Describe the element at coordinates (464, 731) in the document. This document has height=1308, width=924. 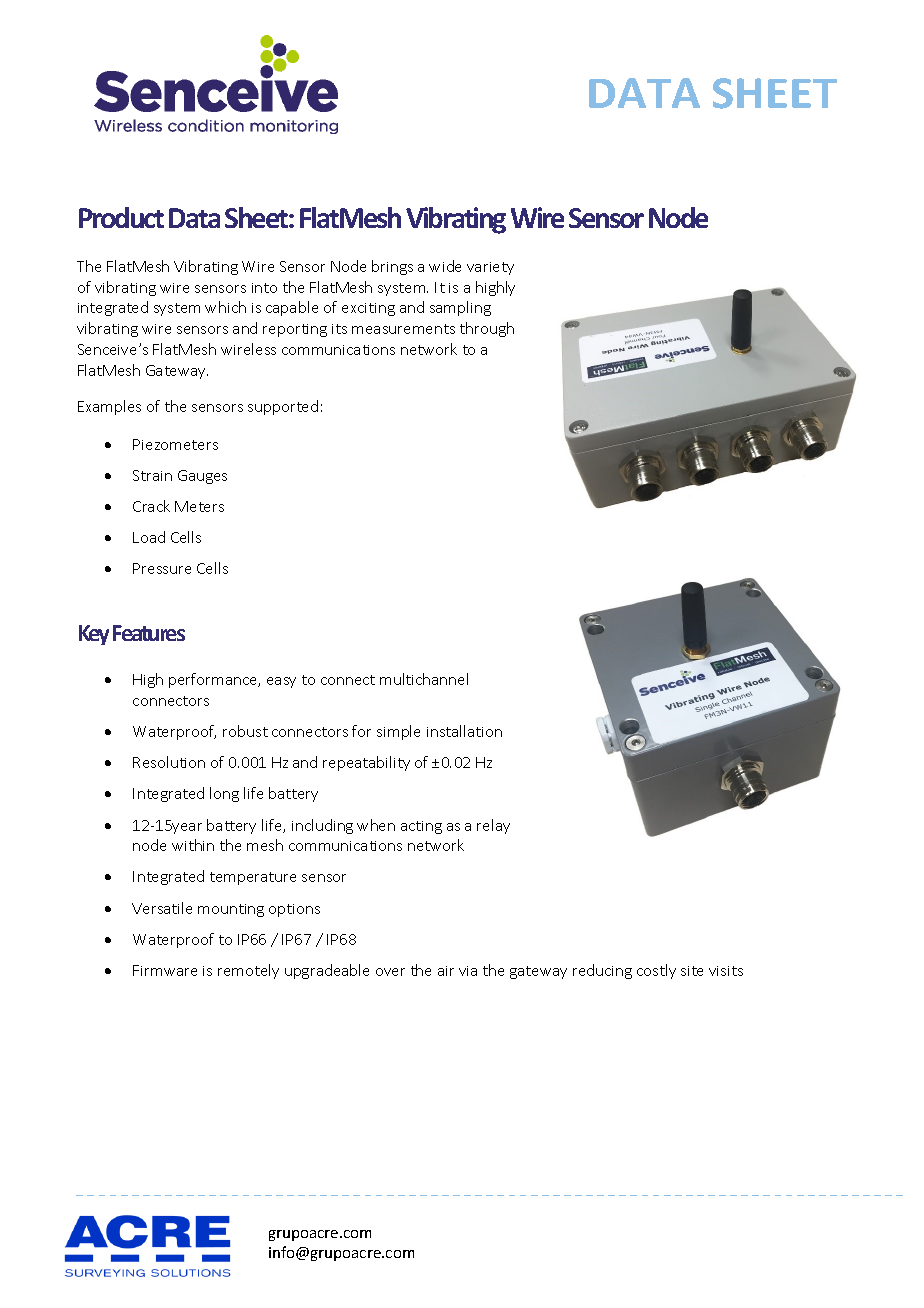
I see `installation` at that location.
